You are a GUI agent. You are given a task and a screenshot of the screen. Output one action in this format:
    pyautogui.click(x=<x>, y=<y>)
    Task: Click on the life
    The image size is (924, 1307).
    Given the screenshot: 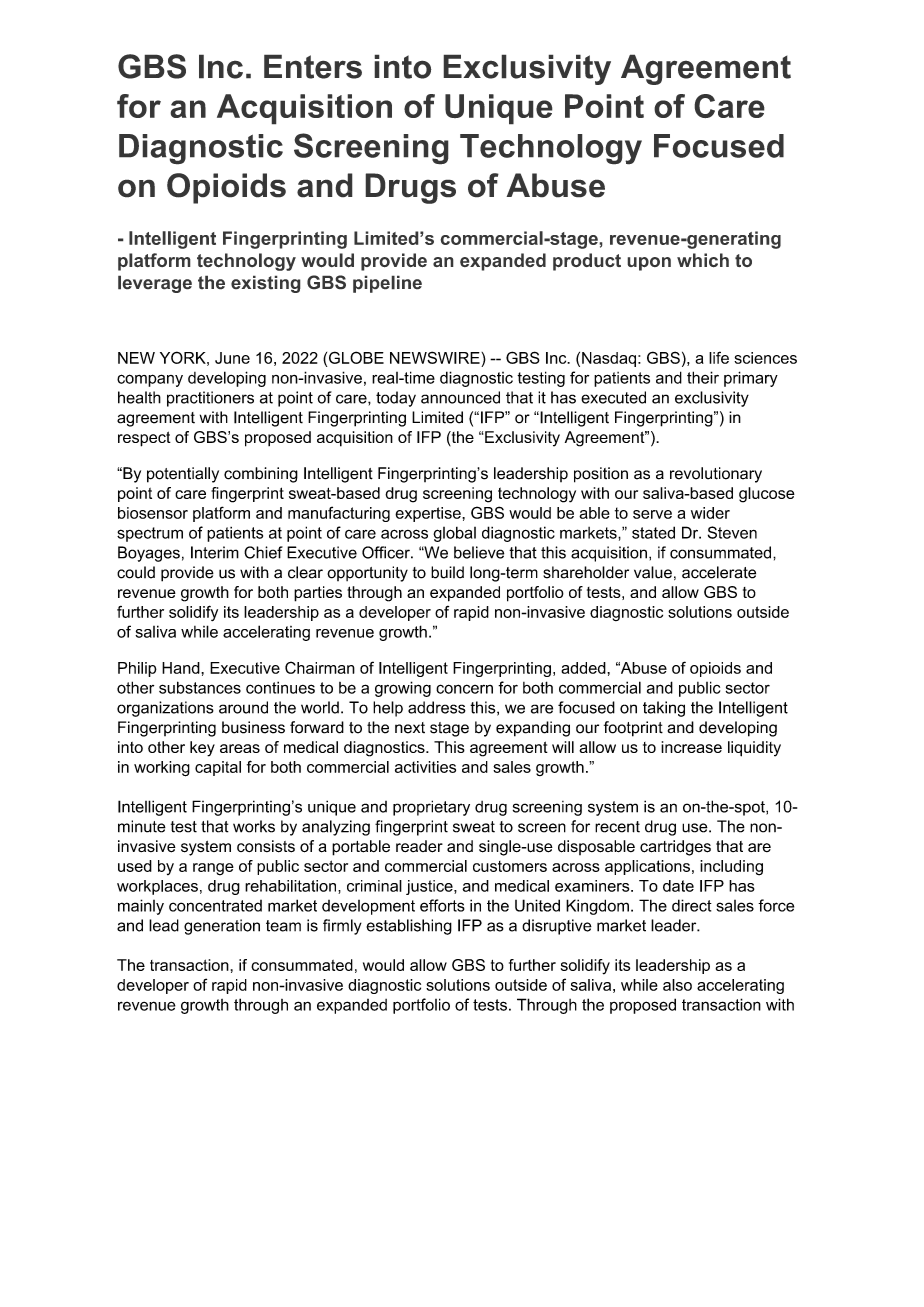 What is the action you would take?
    pyautogui.click(x=719, y=357)
